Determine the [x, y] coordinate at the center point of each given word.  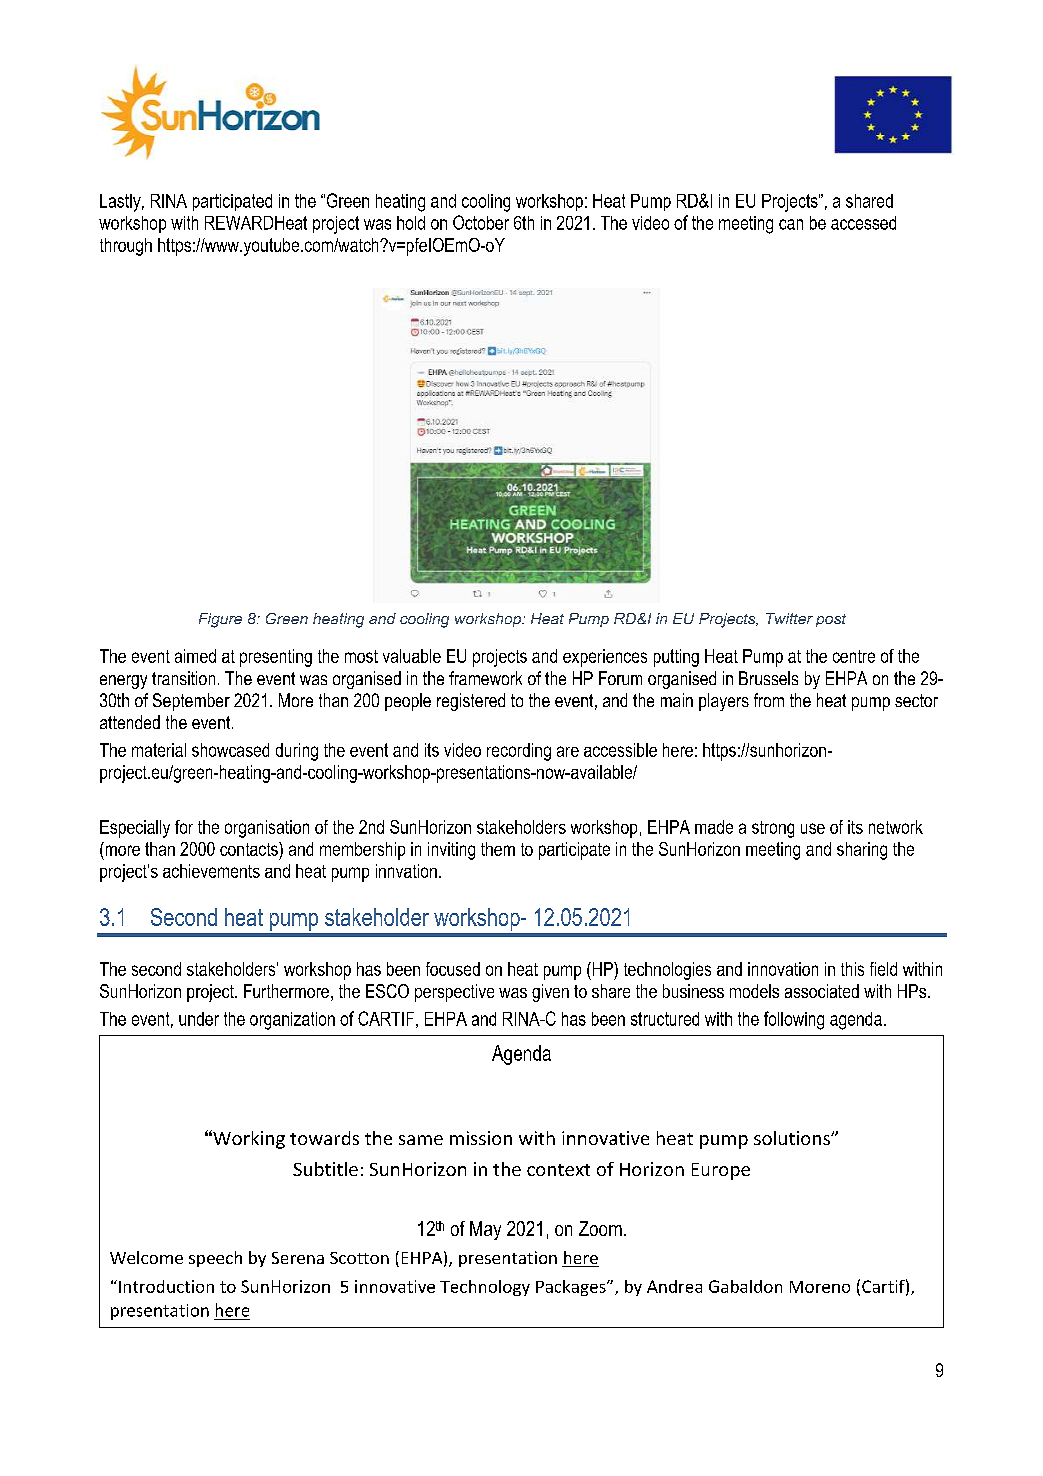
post [831, 620]
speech [215, 1259]
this [852, 969]
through [126, 247]
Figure [220, 620]
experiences [605, 658]
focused [453, 969]
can [791, 224]
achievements [211, 871]
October [481, 222]
